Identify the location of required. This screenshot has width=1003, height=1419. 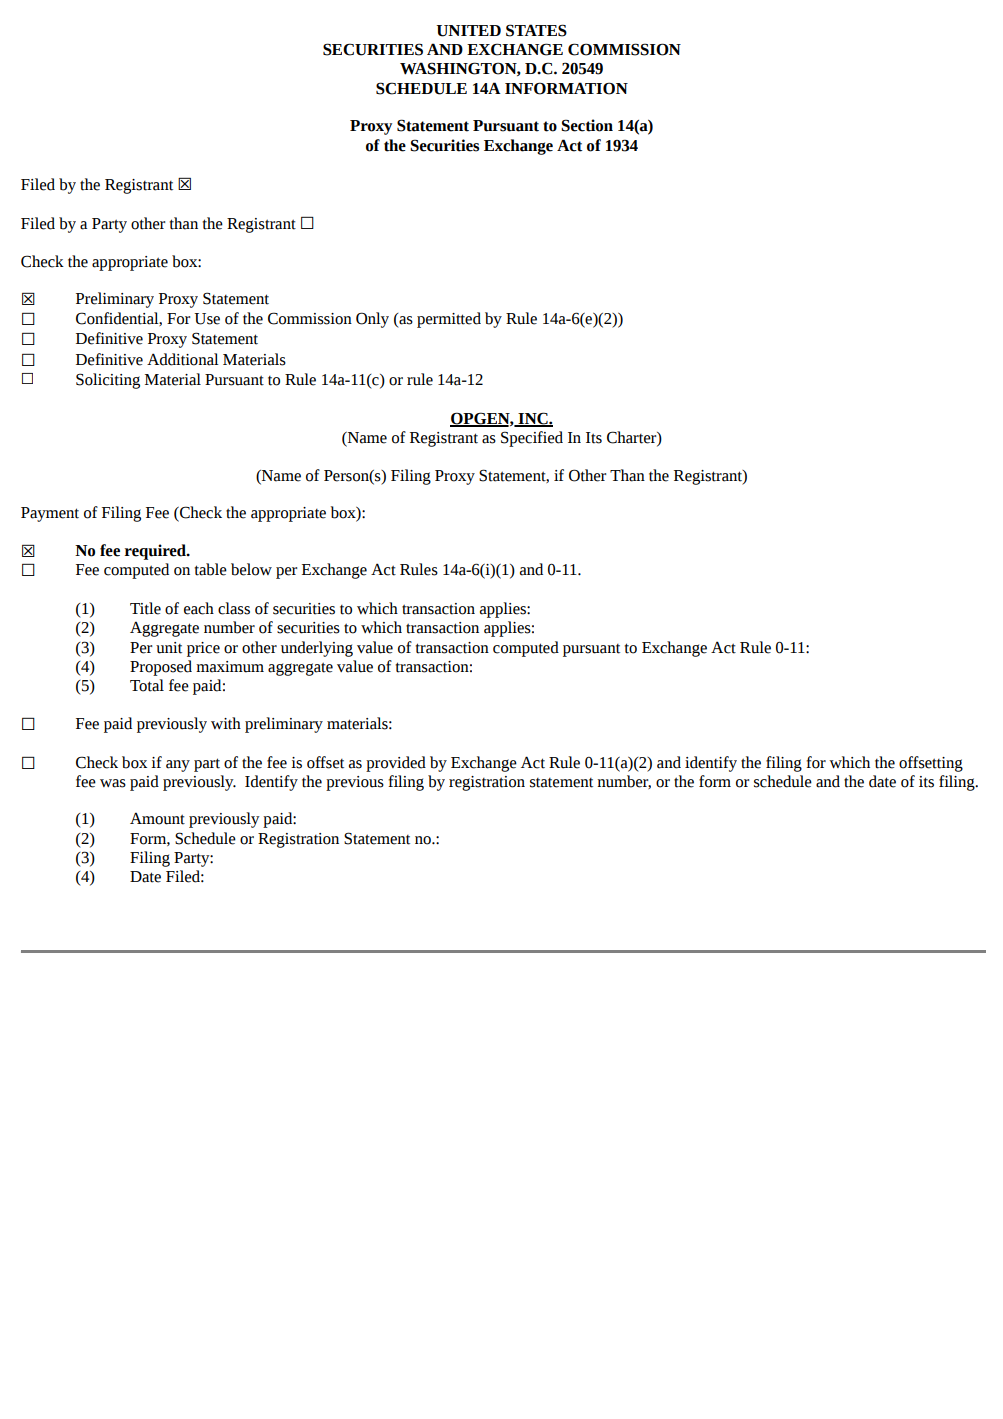
(156, 552).
